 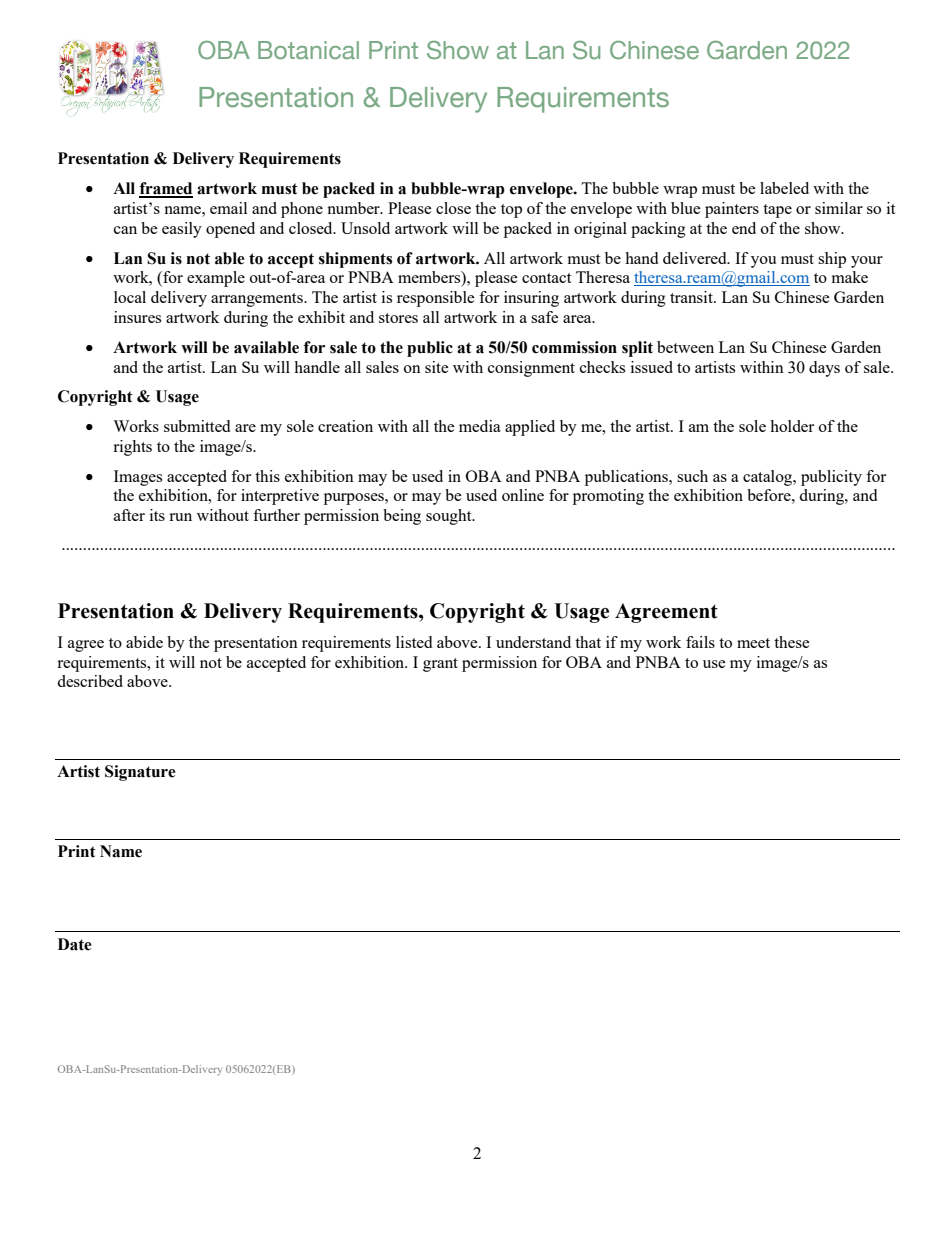 What do you see at coordinates (792, 642) in the page?
I see `these` at bounding box center [792, 642].
